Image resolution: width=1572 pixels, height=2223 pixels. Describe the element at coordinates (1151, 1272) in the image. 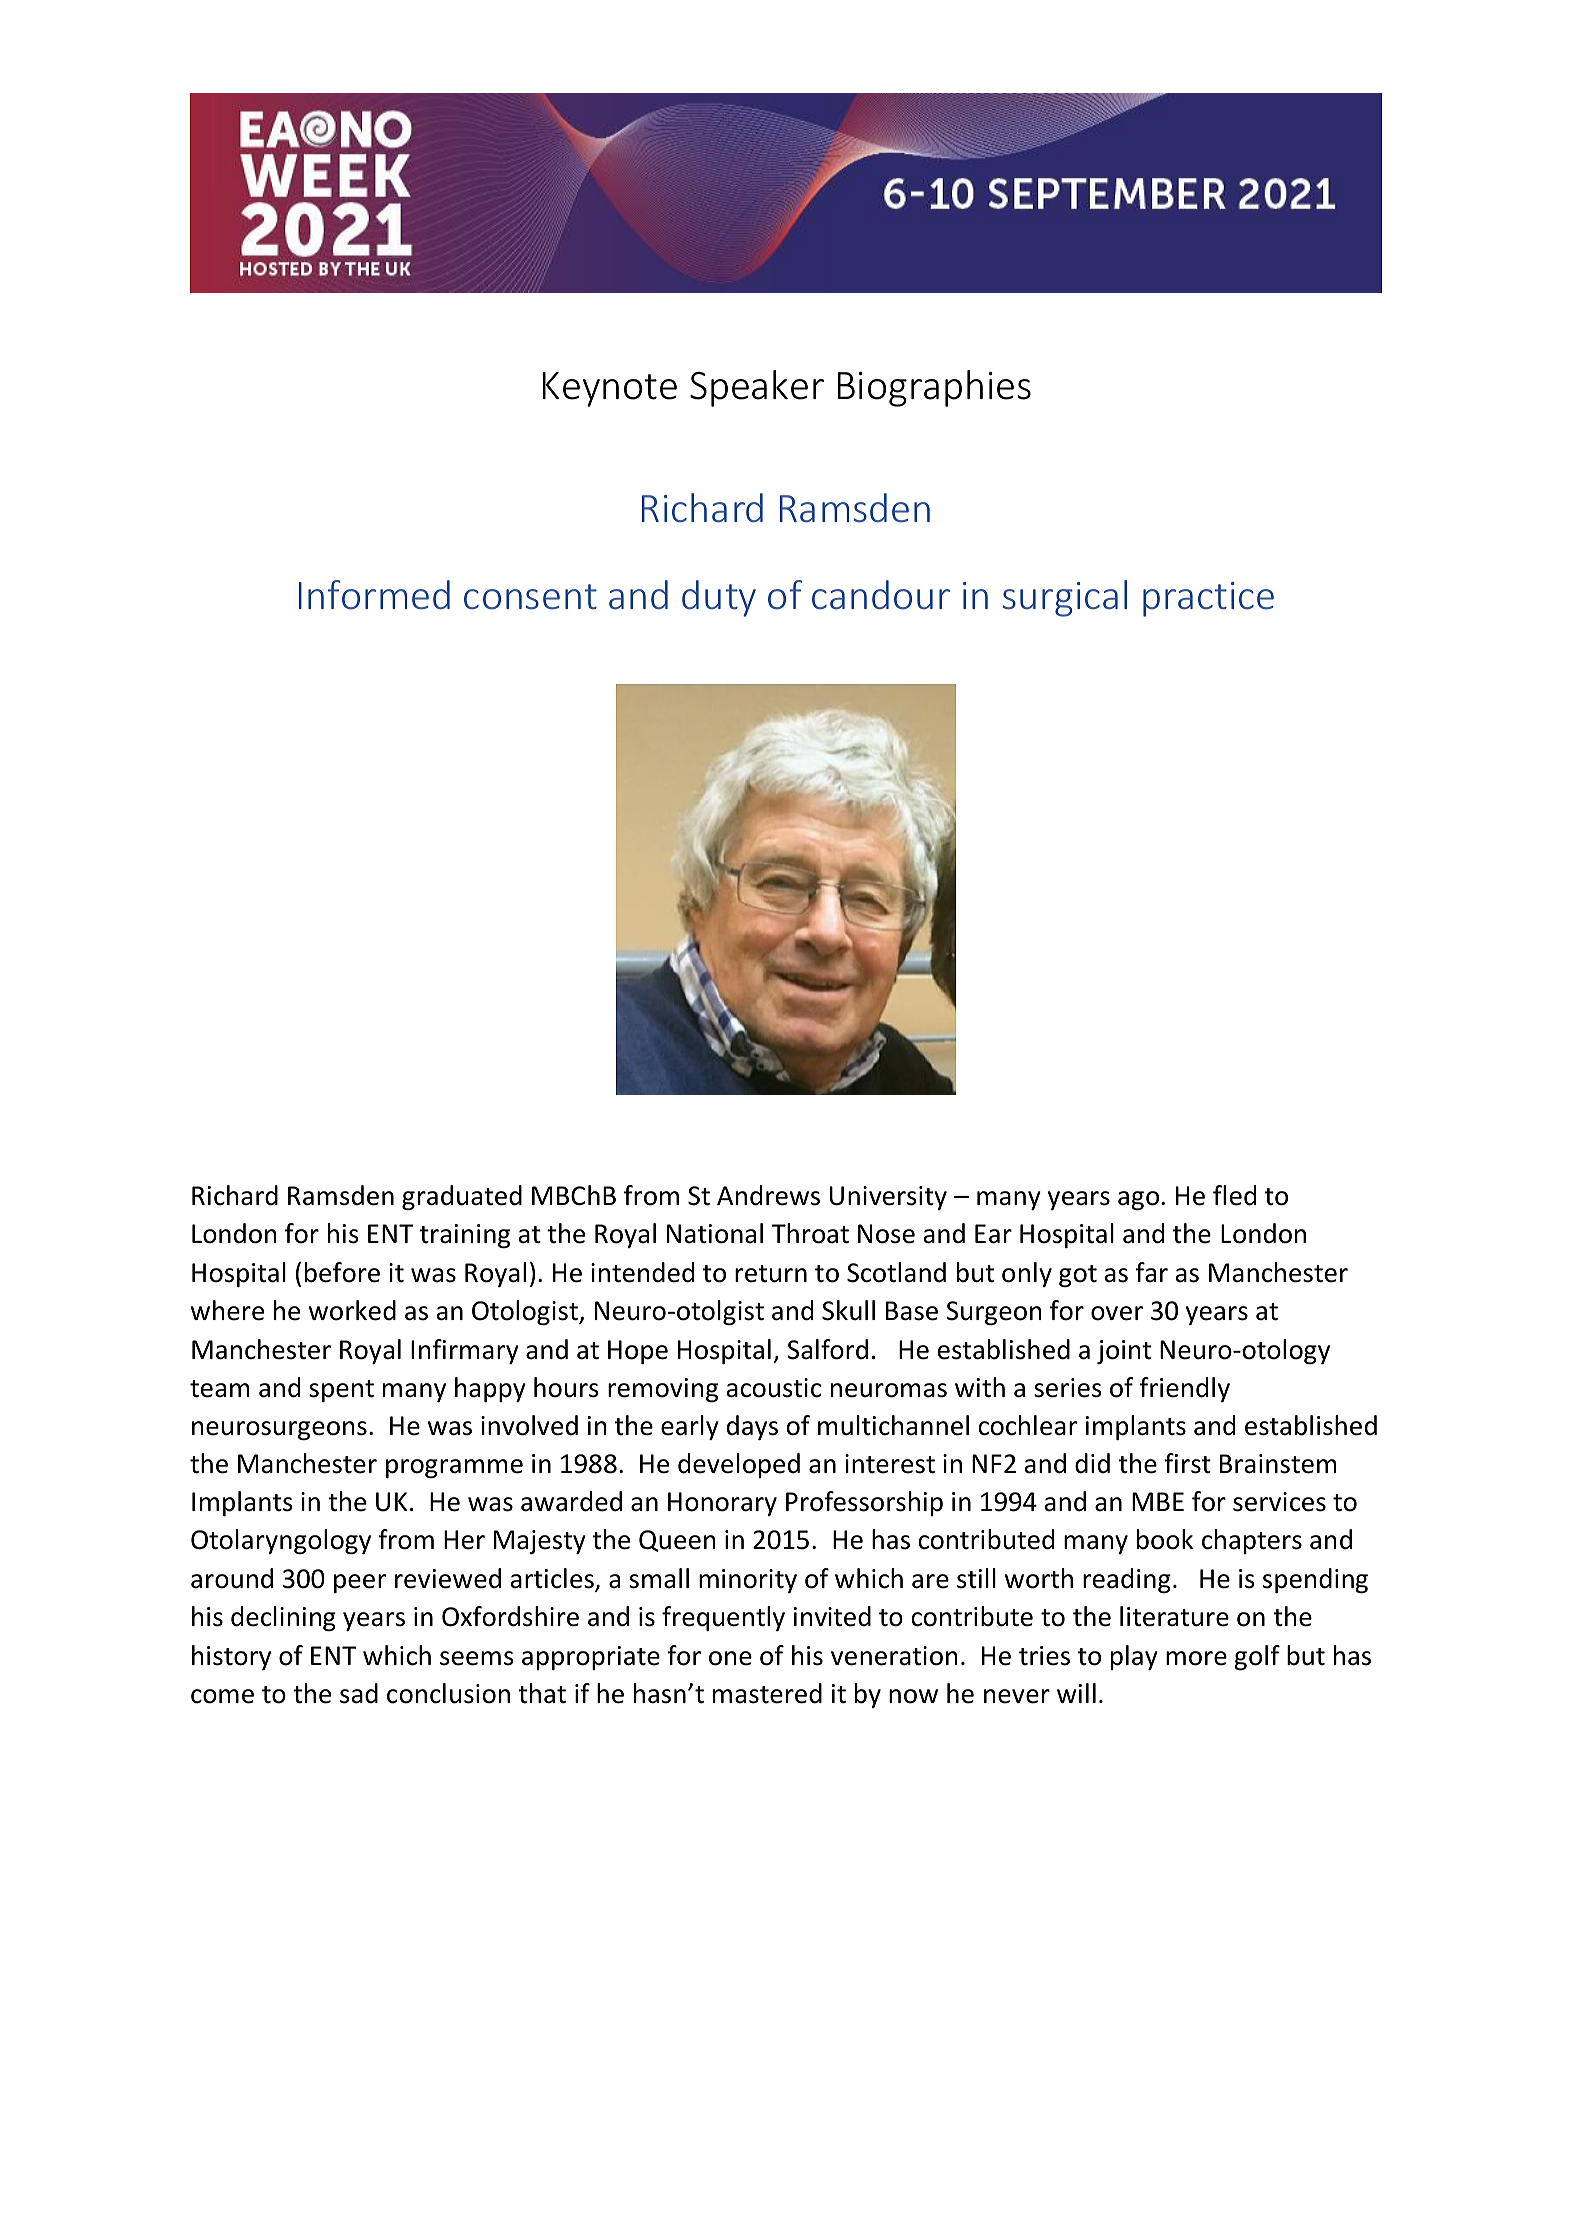

I see `far` at that location.
